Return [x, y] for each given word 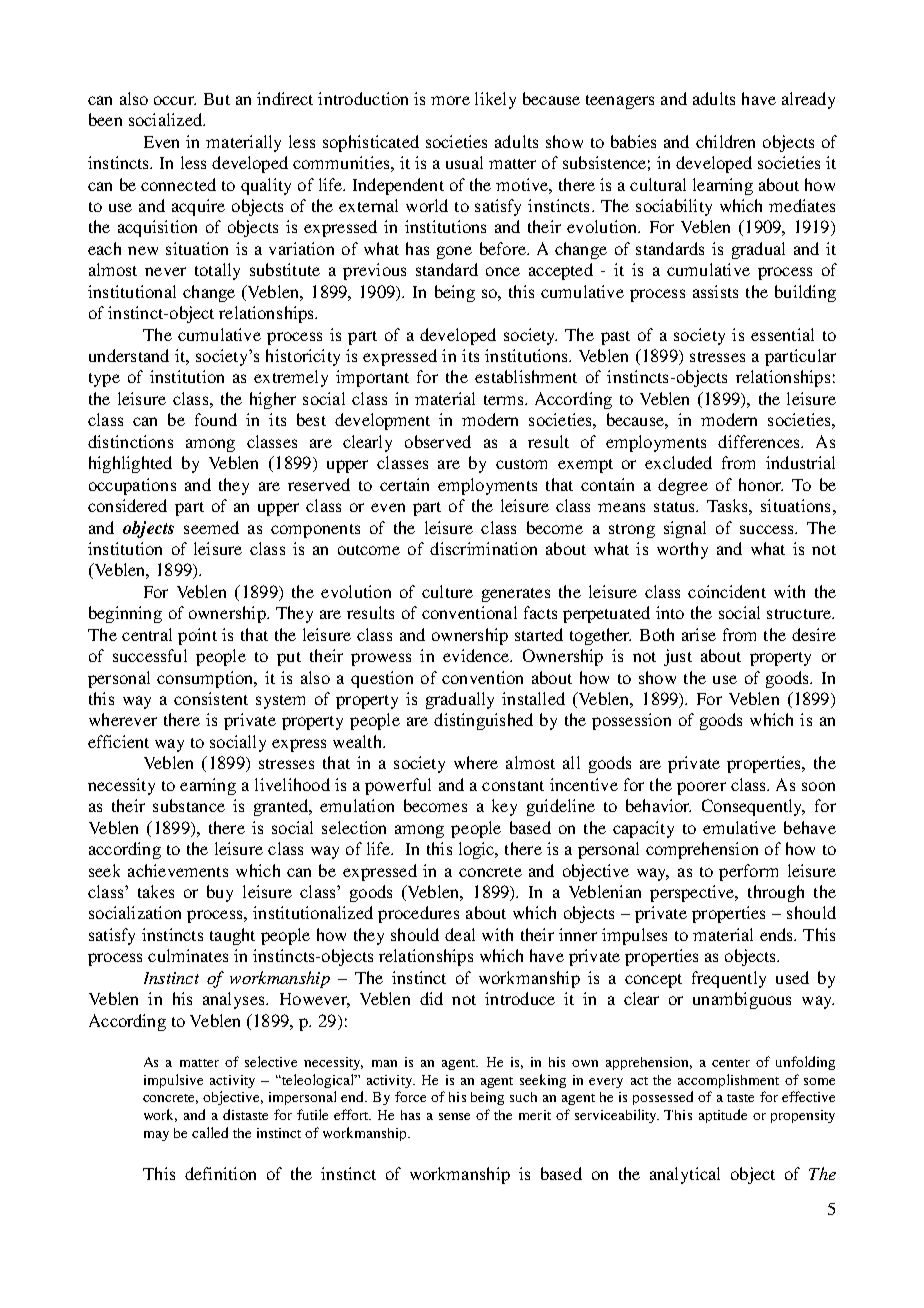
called [210, 1132]
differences [760, 441]
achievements [178, 870]
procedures [418, 914]
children [725, 141]
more [450, 100]
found [216, 419]
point [197, 636]
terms [505, 400]
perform [748, 872]
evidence [477, 655]
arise [699, 634]
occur [175, 100]
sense [454, 1116]
